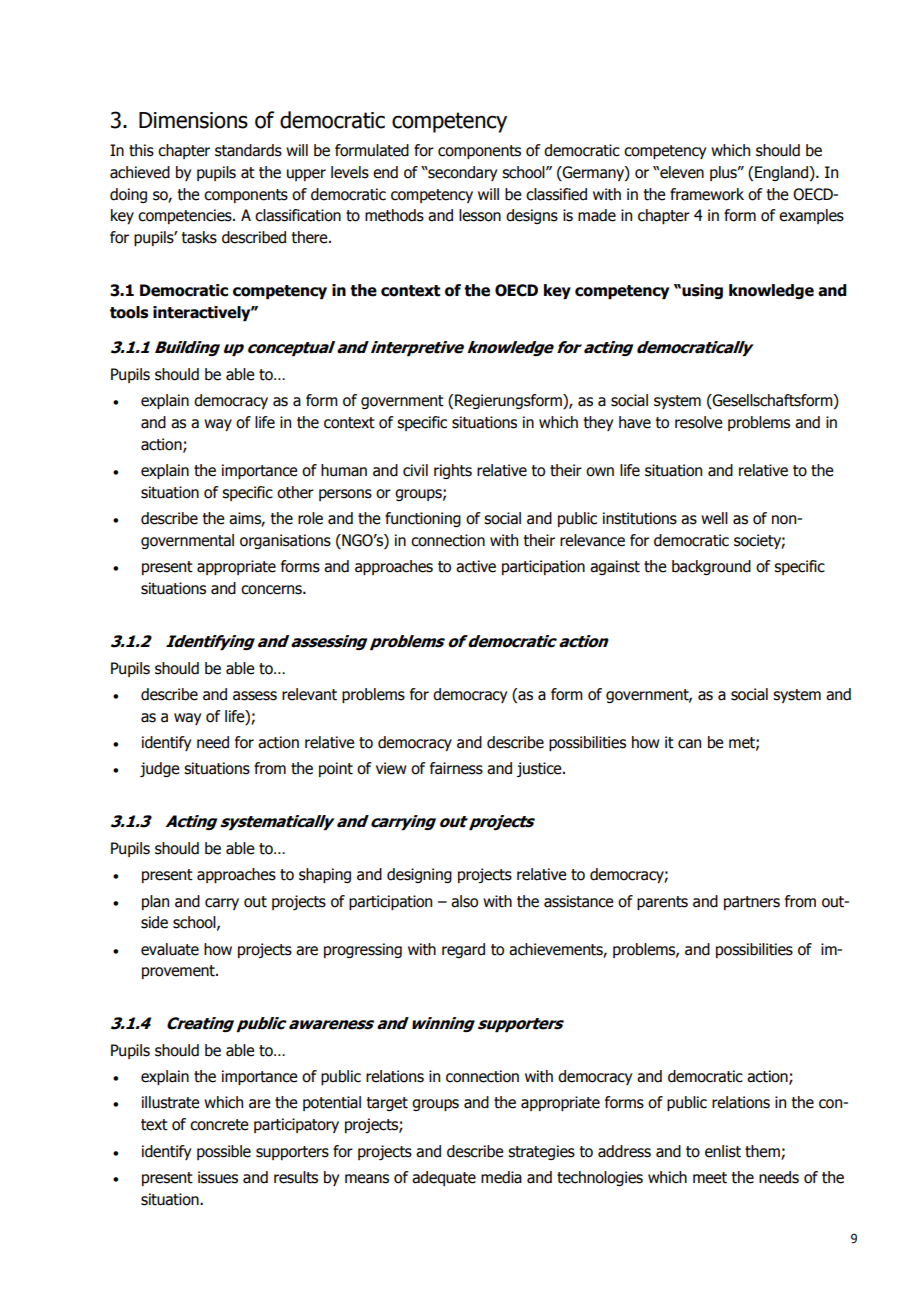 The image size is (924, 1308). I want to click on framework, so click(707, 194).
